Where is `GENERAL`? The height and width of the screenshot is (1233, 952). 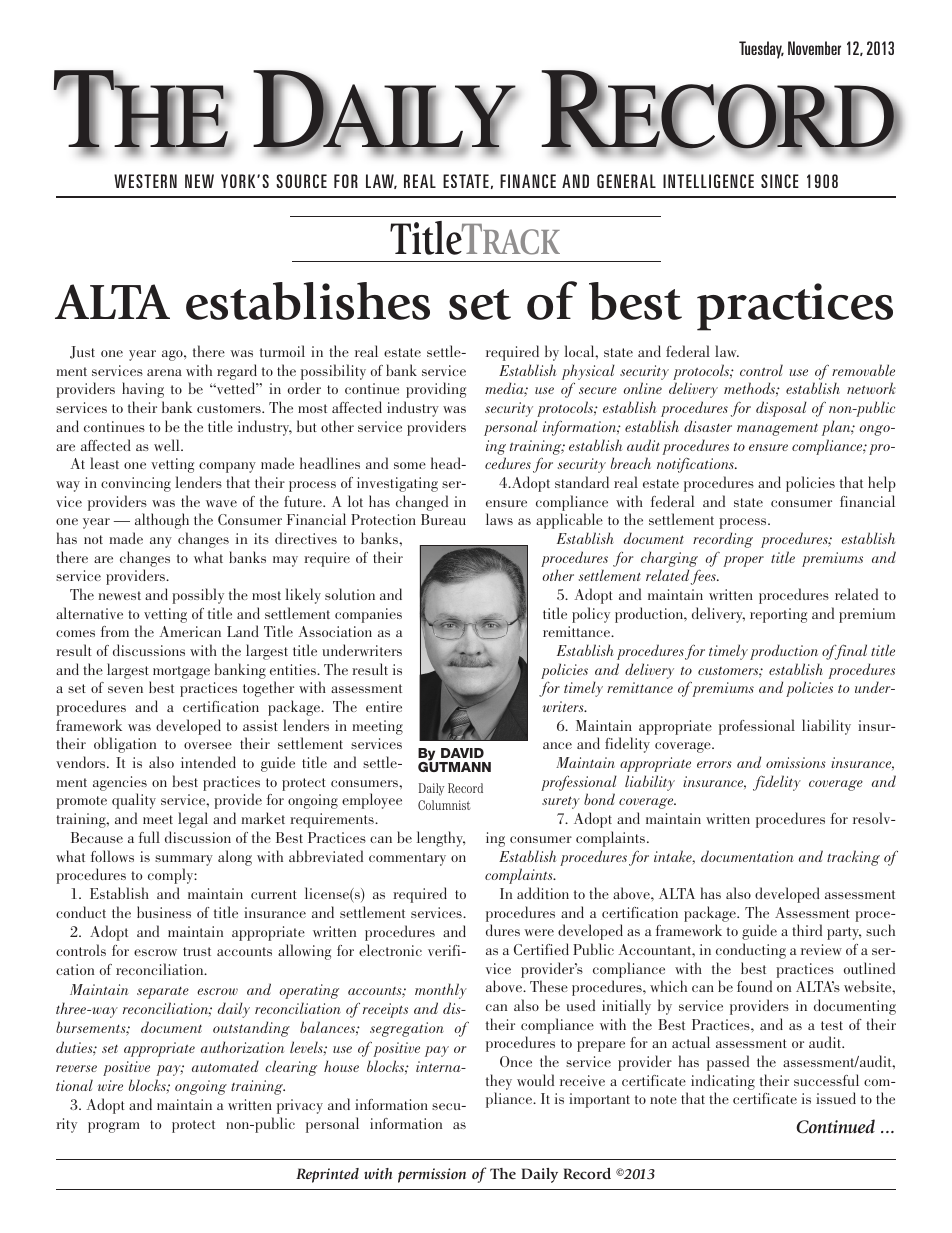 GENERAL is located at coordinates (626, 181).
